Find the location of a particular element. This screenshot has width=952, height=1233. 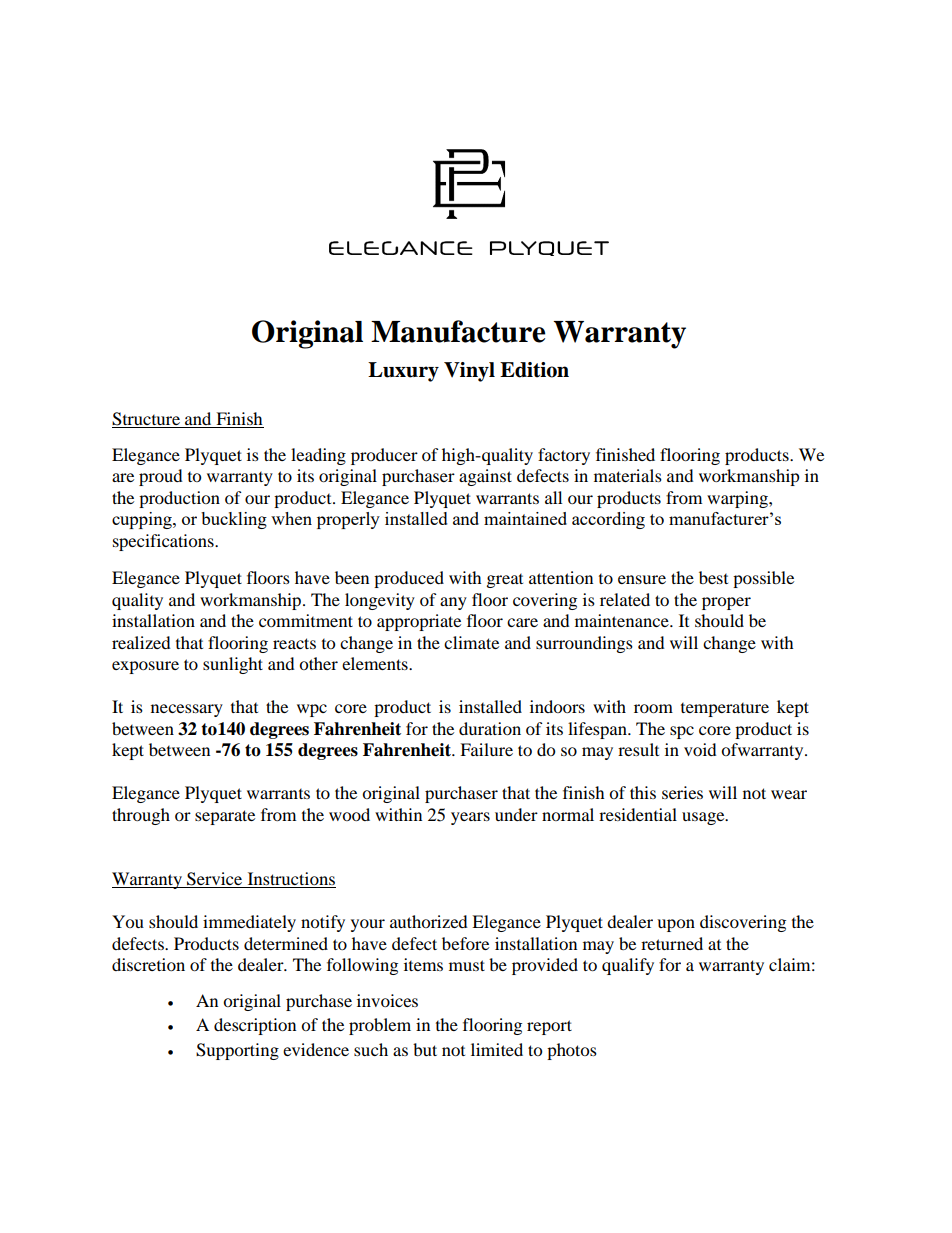

any is located at coordinates (453, 603).
